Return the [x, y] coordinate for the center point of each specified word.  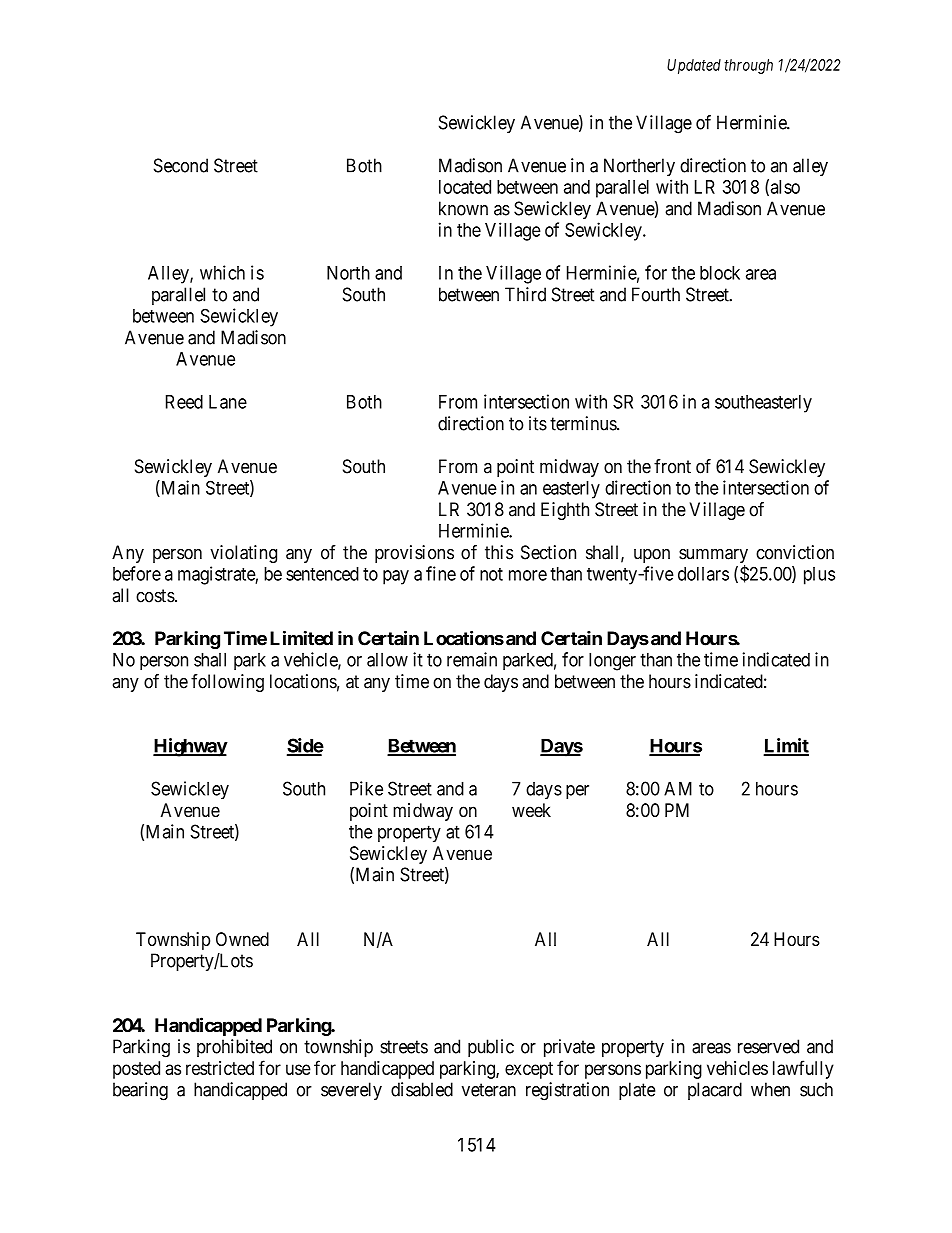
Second [181, 165]
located [465, 187]
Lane [228, 402]
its [538, 423]
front [672, 466]
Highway [190, 747]
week [531, 810]
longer [612, 661]
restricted [220, 1068]
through [748, 66]
